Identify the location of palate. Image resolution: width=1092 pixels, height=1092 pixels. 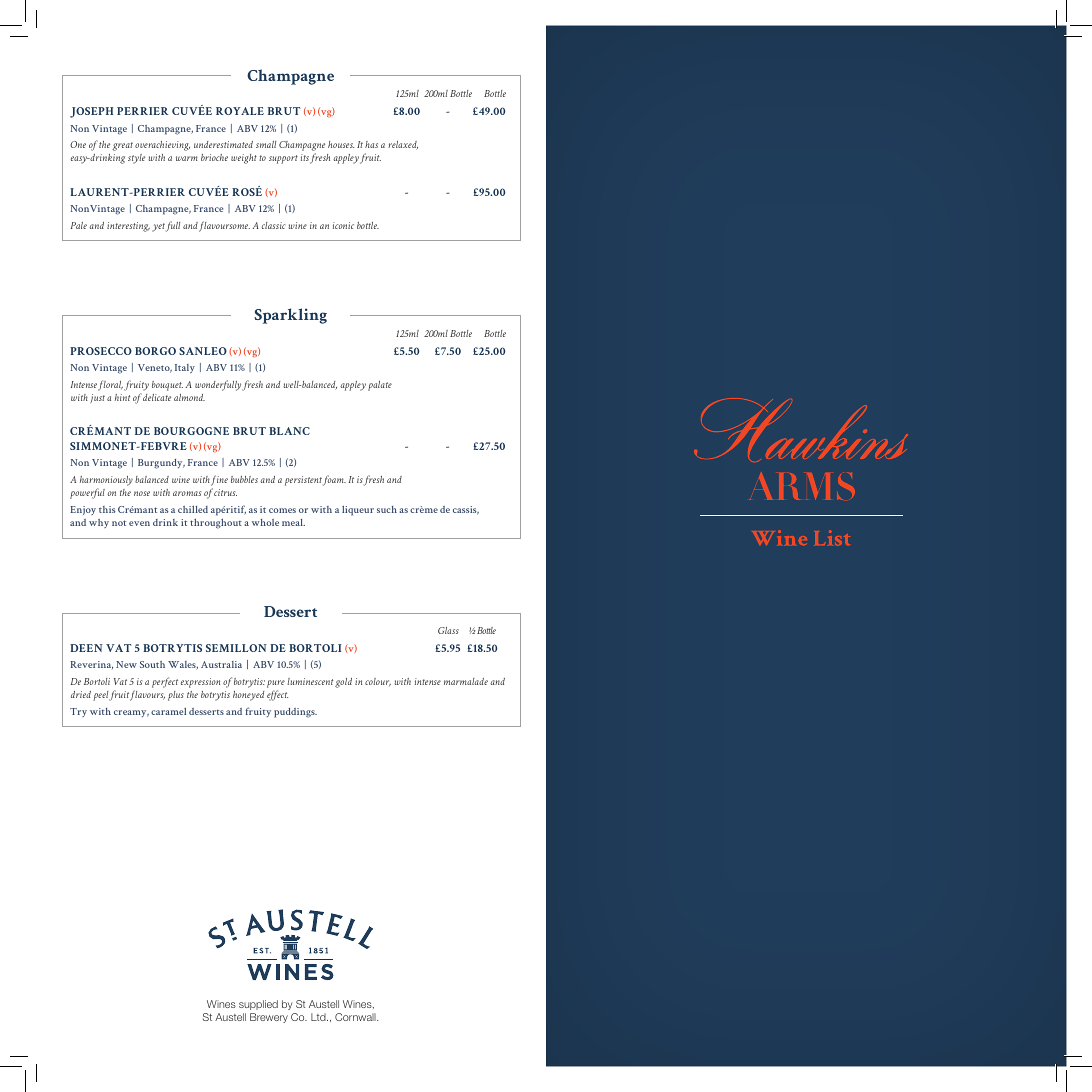
(380, 386).
